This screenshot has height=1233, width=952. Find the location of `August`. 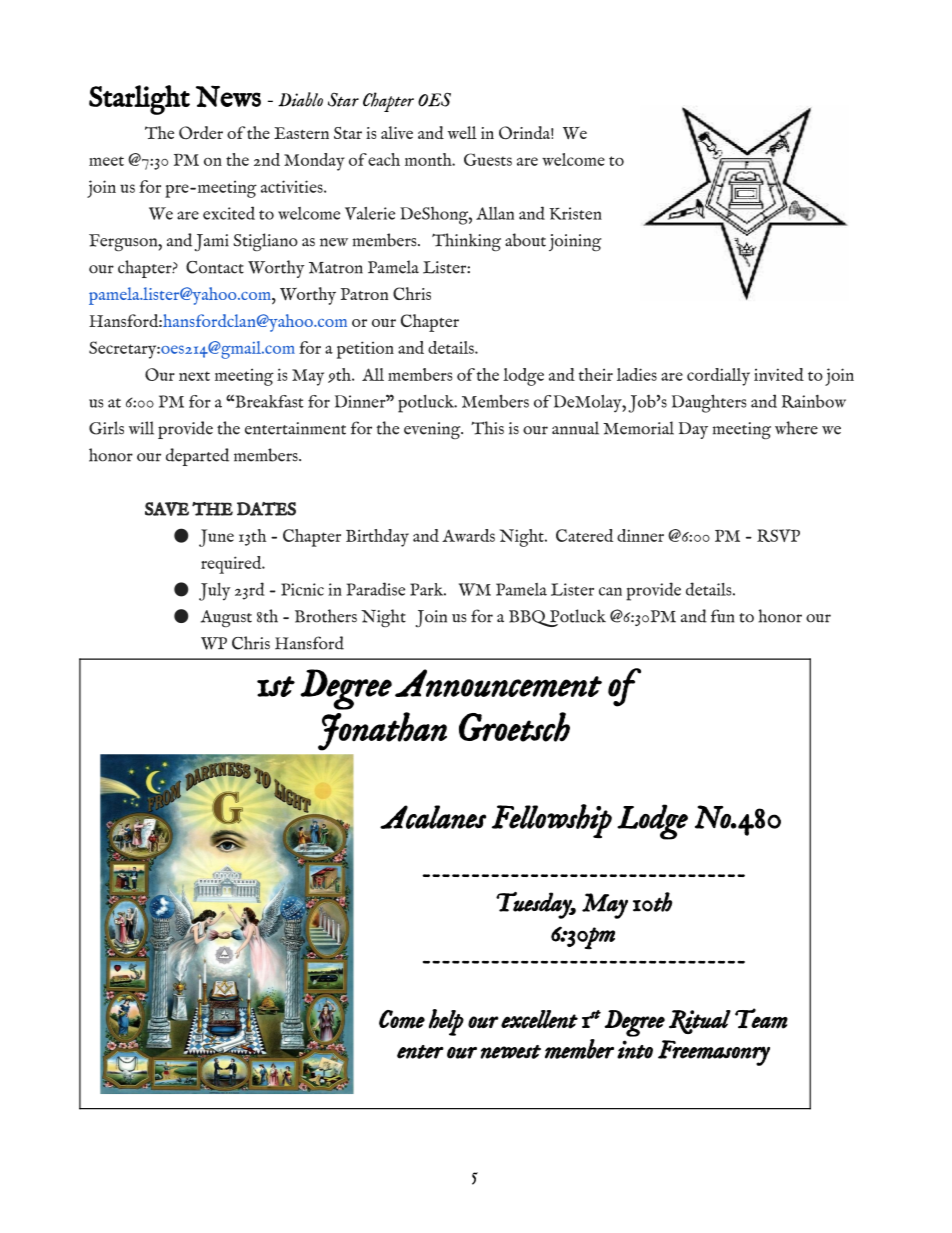

August is located at coordinates (226, 618).
